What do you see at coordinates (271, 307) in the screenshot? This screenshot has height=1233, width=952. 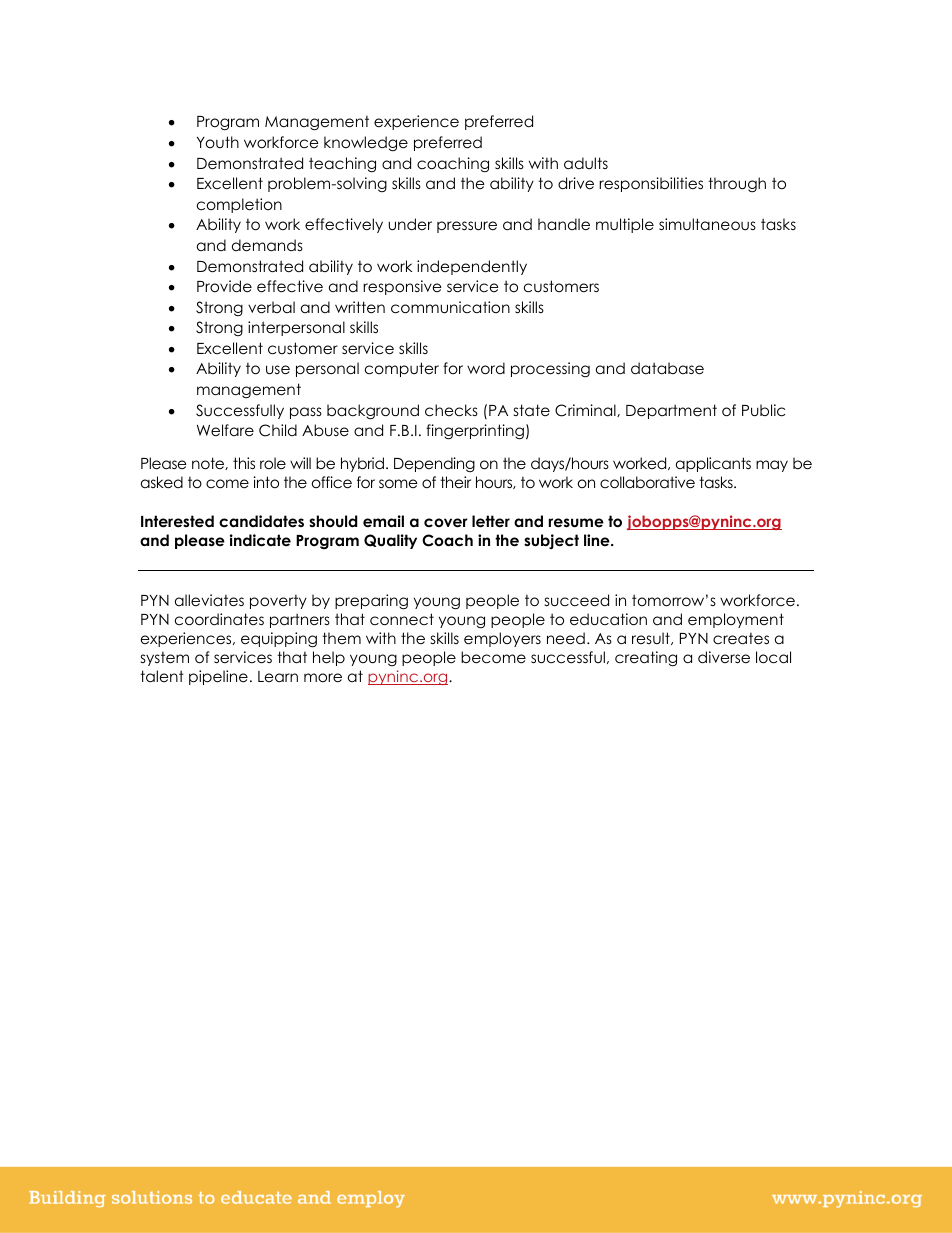 I see `verbal` at bounding box center [271, 307].
